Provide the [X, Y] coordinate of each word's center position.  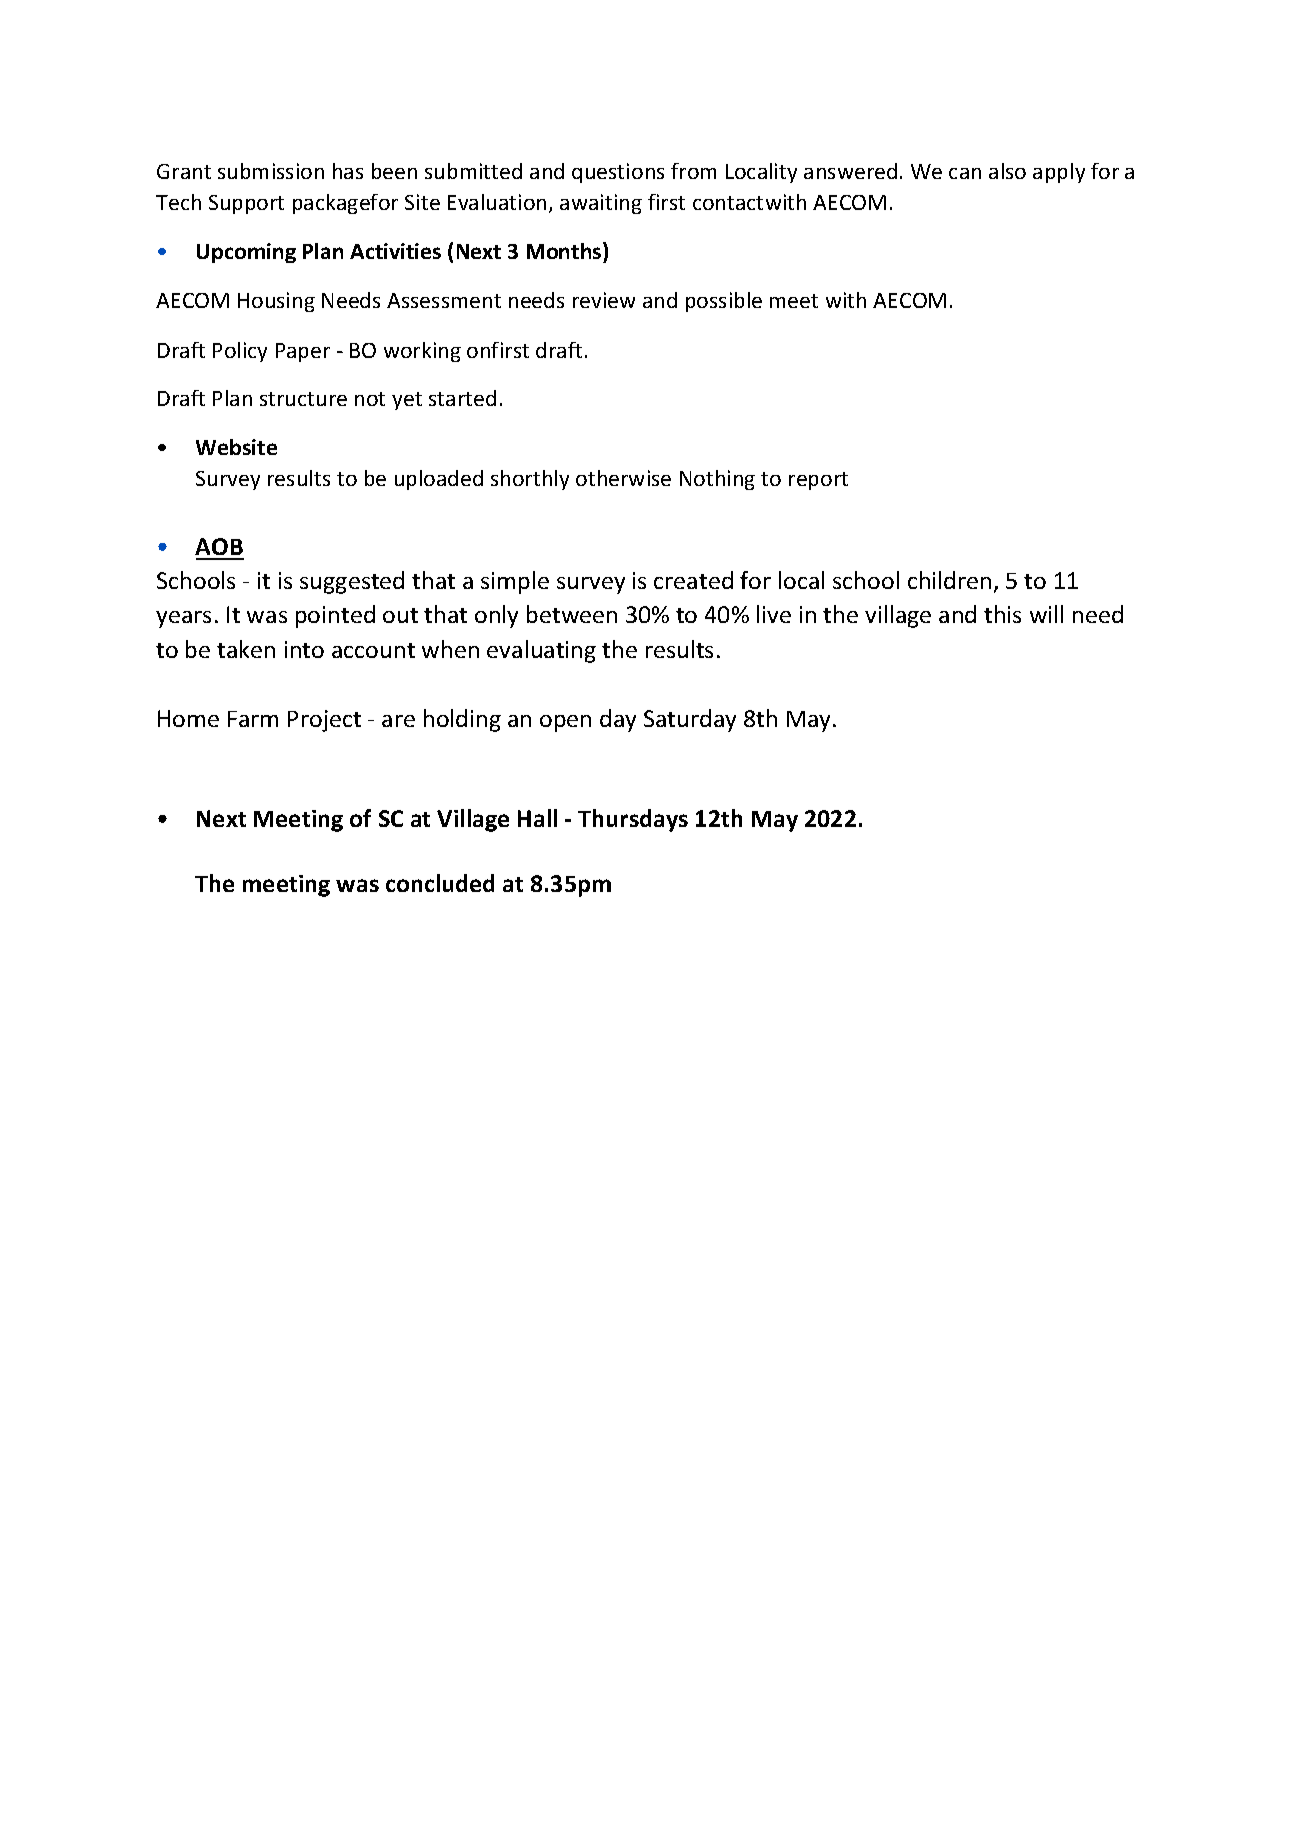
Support [246, 204]
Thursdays [633, 820]
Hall [537, 818]
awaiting [601, 204]
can [965, 173]
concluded [440, 883]
